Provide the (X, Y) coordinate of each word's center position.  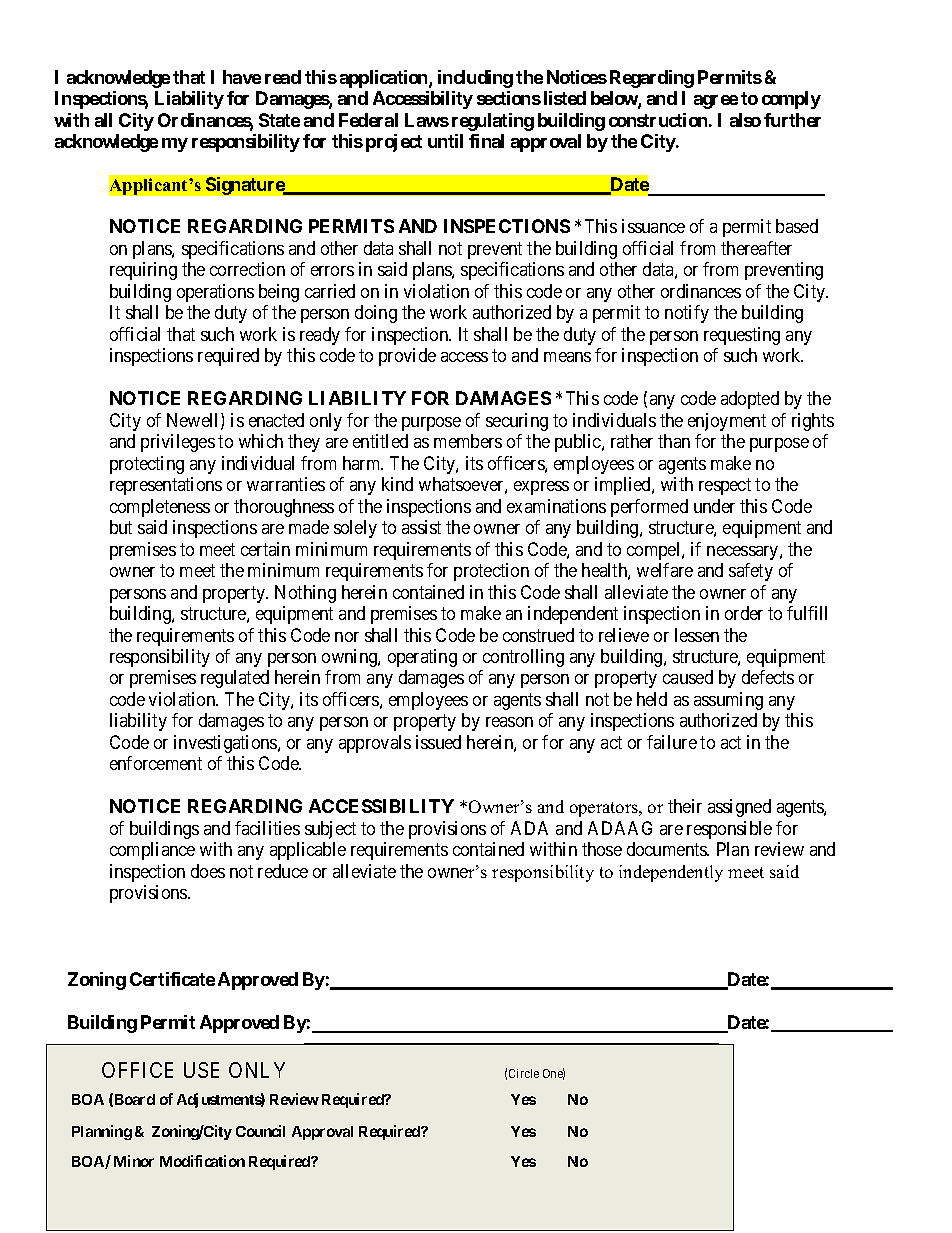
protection (491, 572)
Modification (202, 1161)
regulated (235, 679)
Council (260, 1131)
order (744, 613)
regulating (493, 122)
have (242, 77)
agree (716, 102)
